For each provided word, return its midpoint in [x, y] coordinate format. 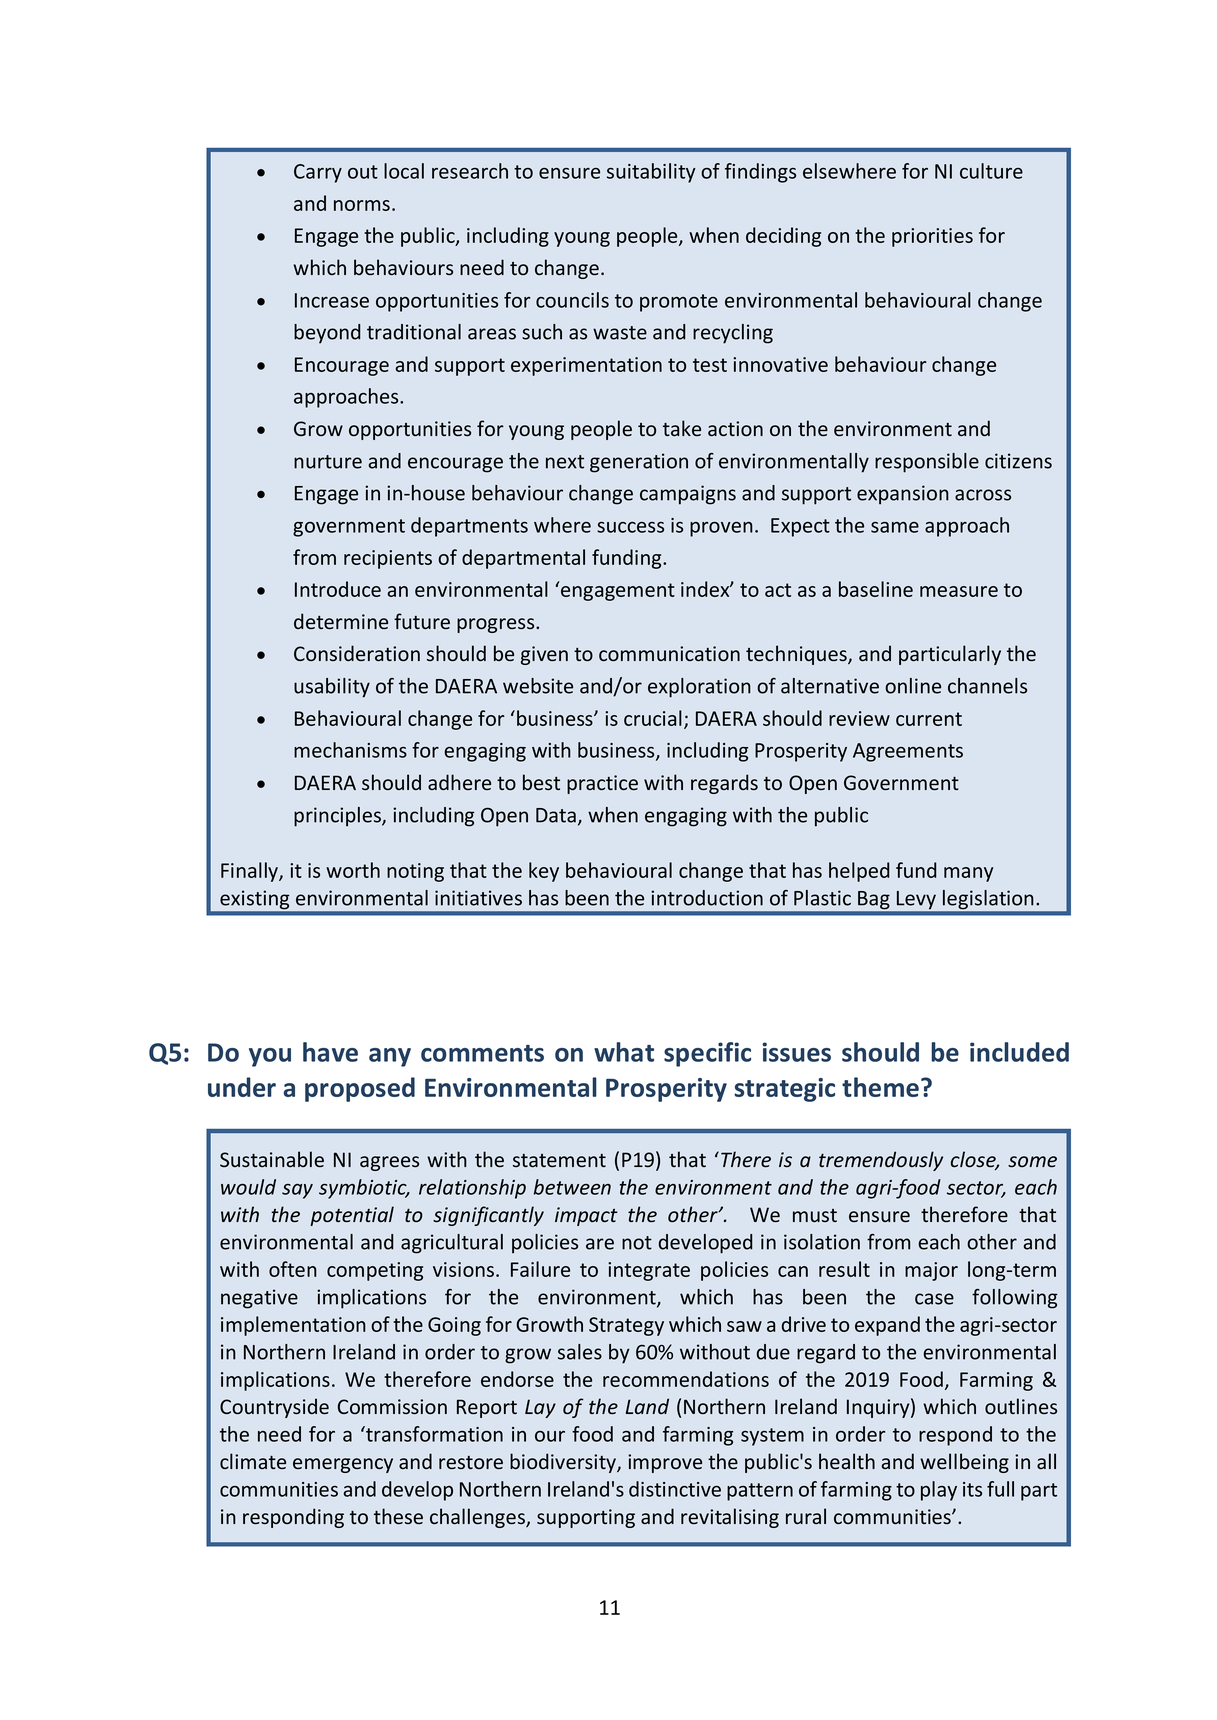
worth [353, 870]
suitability [651, 173]
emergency [343, 1465]
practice [602, 784]
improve [665, 1463]
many [968, 874]
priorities [932, 237]
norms [362, 205]
